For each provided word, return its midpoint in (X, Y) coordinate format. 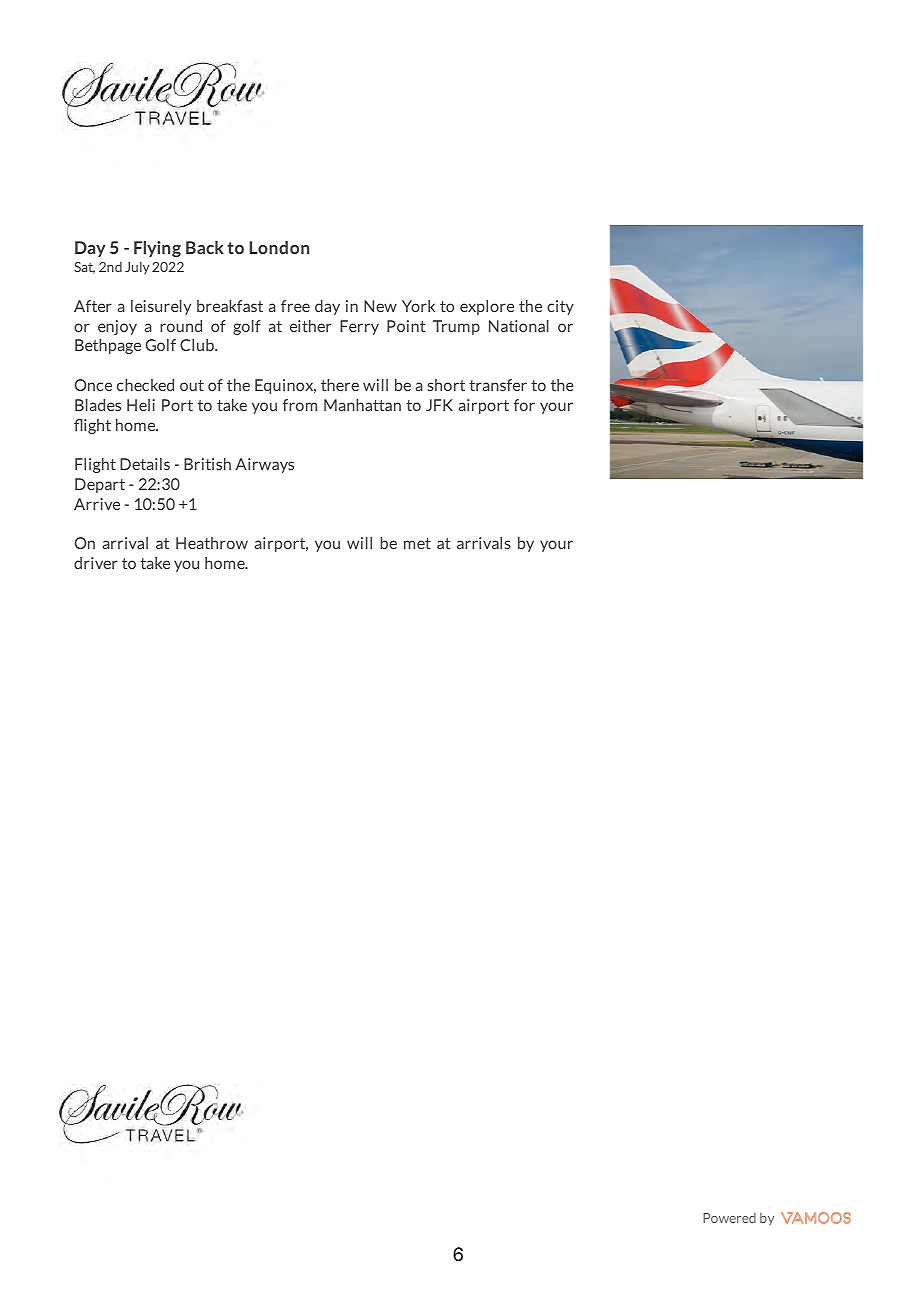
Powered (729, 1218)
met (417, 543)
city (560, 307)
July (137, 268)
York (418, 306)
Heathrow (212, 543)
